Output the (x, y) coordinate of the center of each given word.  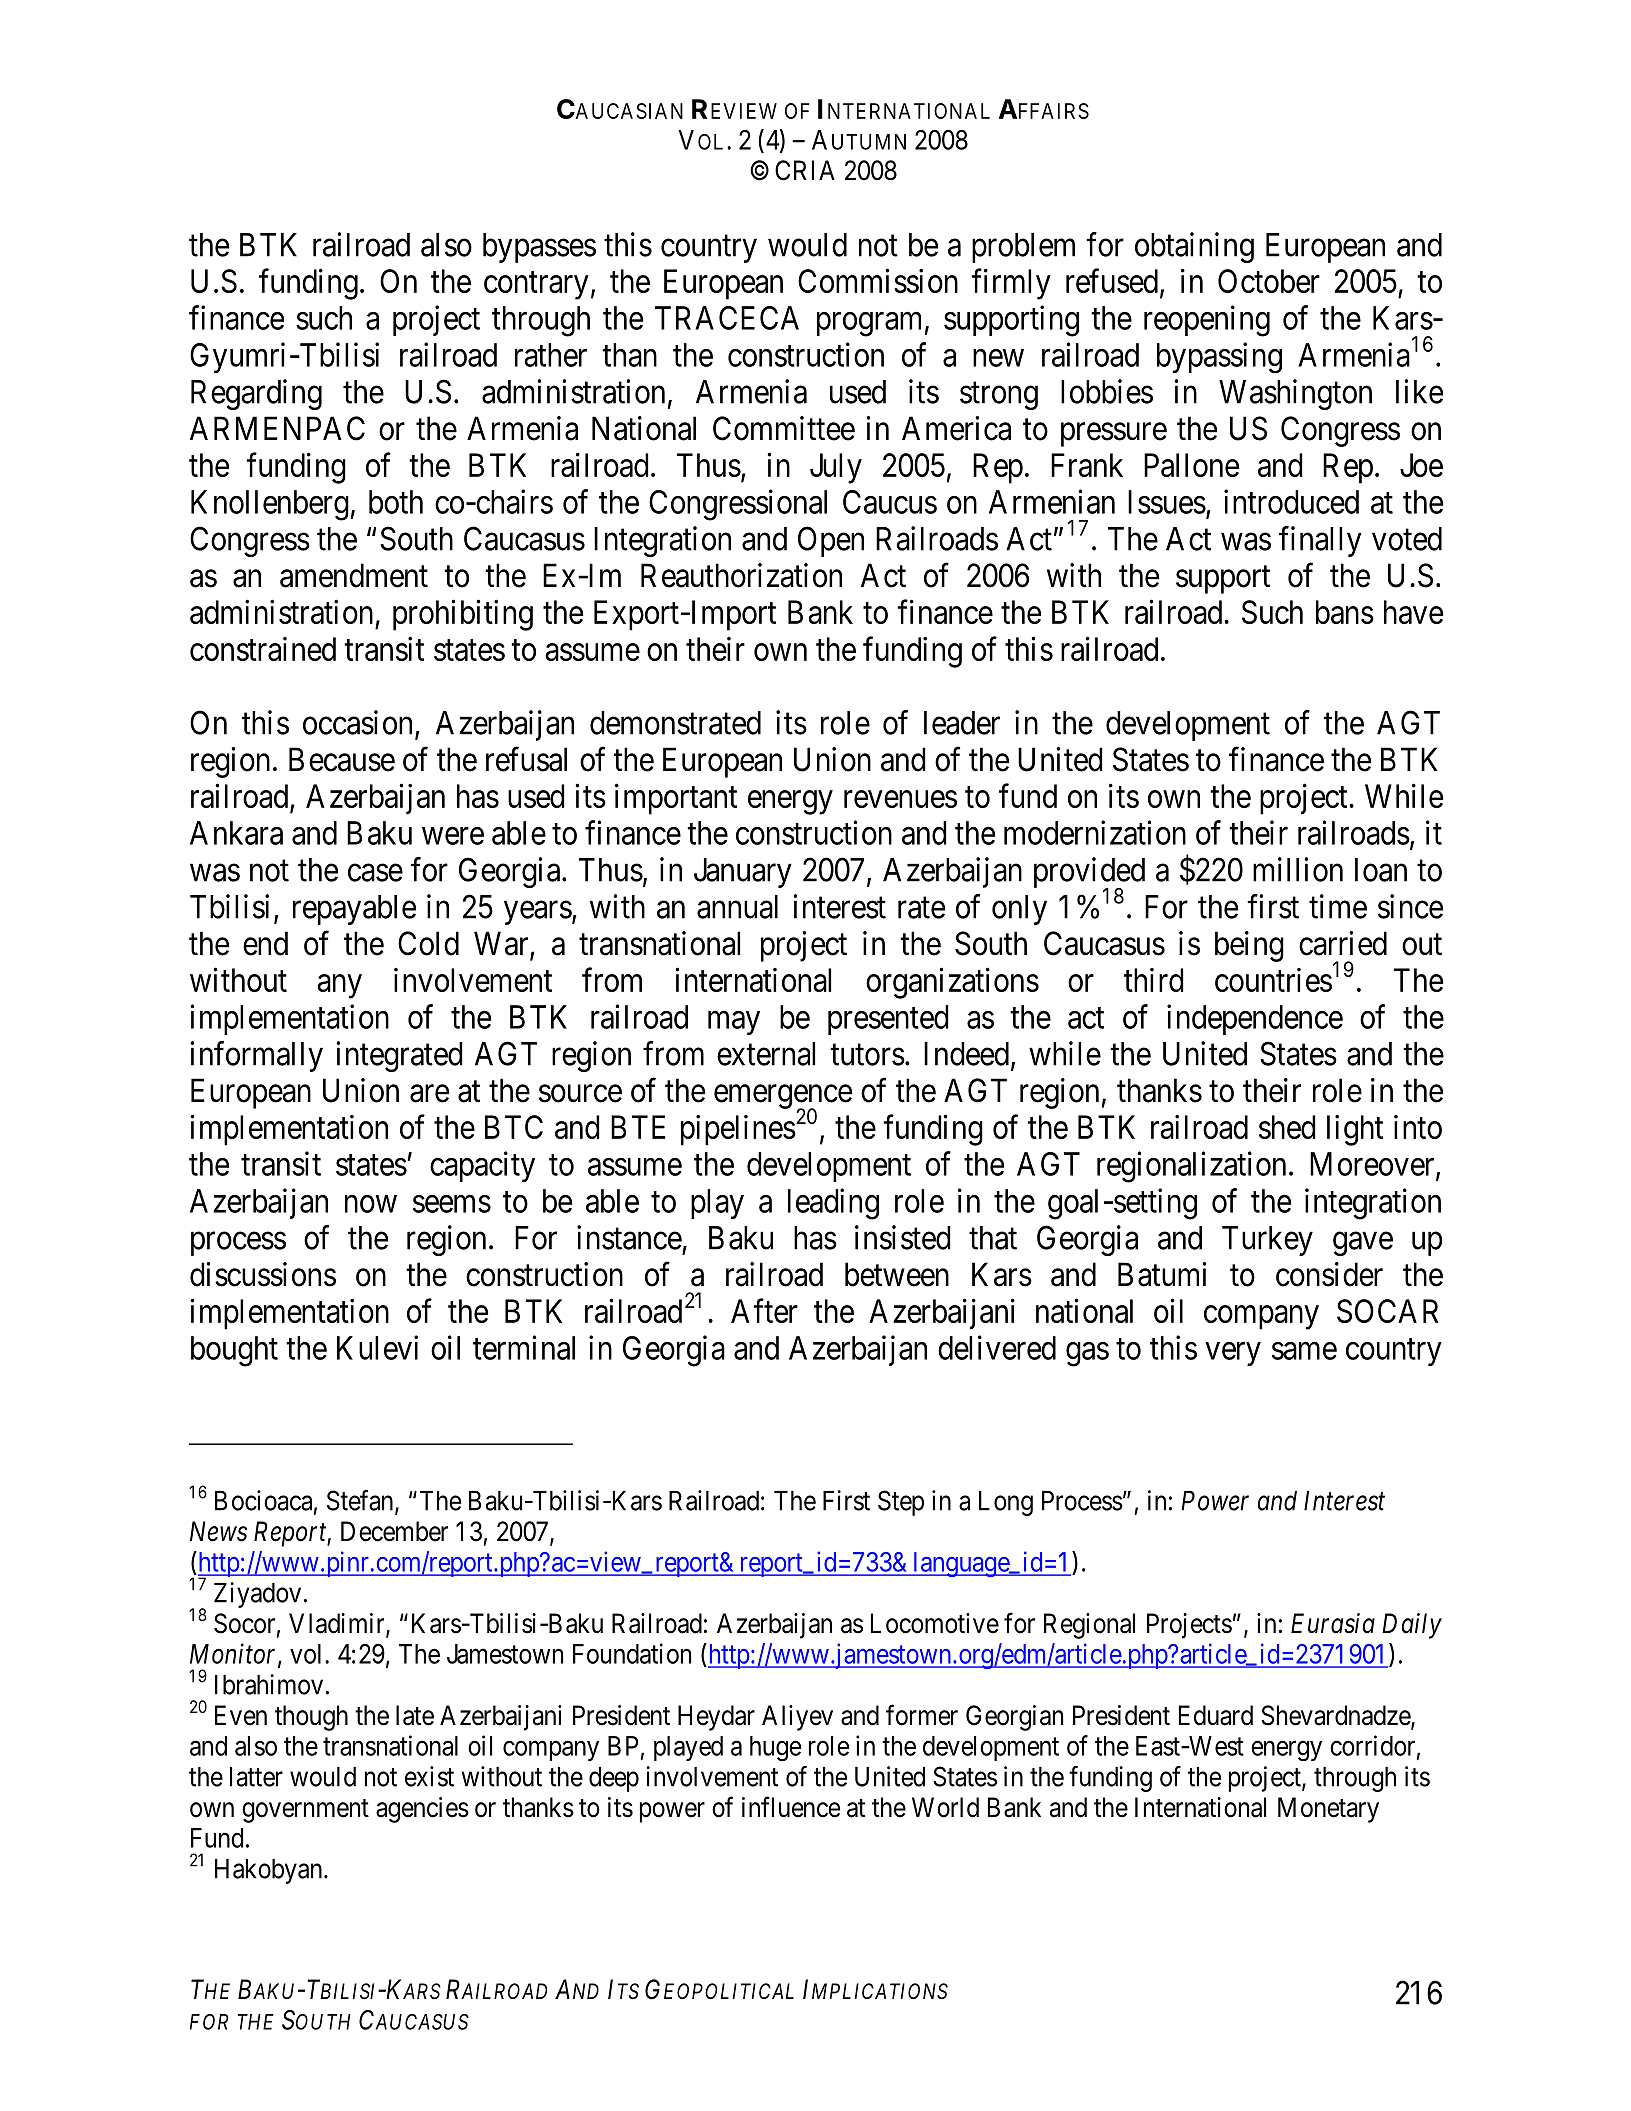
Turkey (1267, 1241)
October (1269, 281)
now (371, 1204)
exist (429, 1776)
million (1298, 869)
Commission (878, 281)
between (897, 1274)
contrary (536, 286)
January (743, 873)
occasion (357, 722)
